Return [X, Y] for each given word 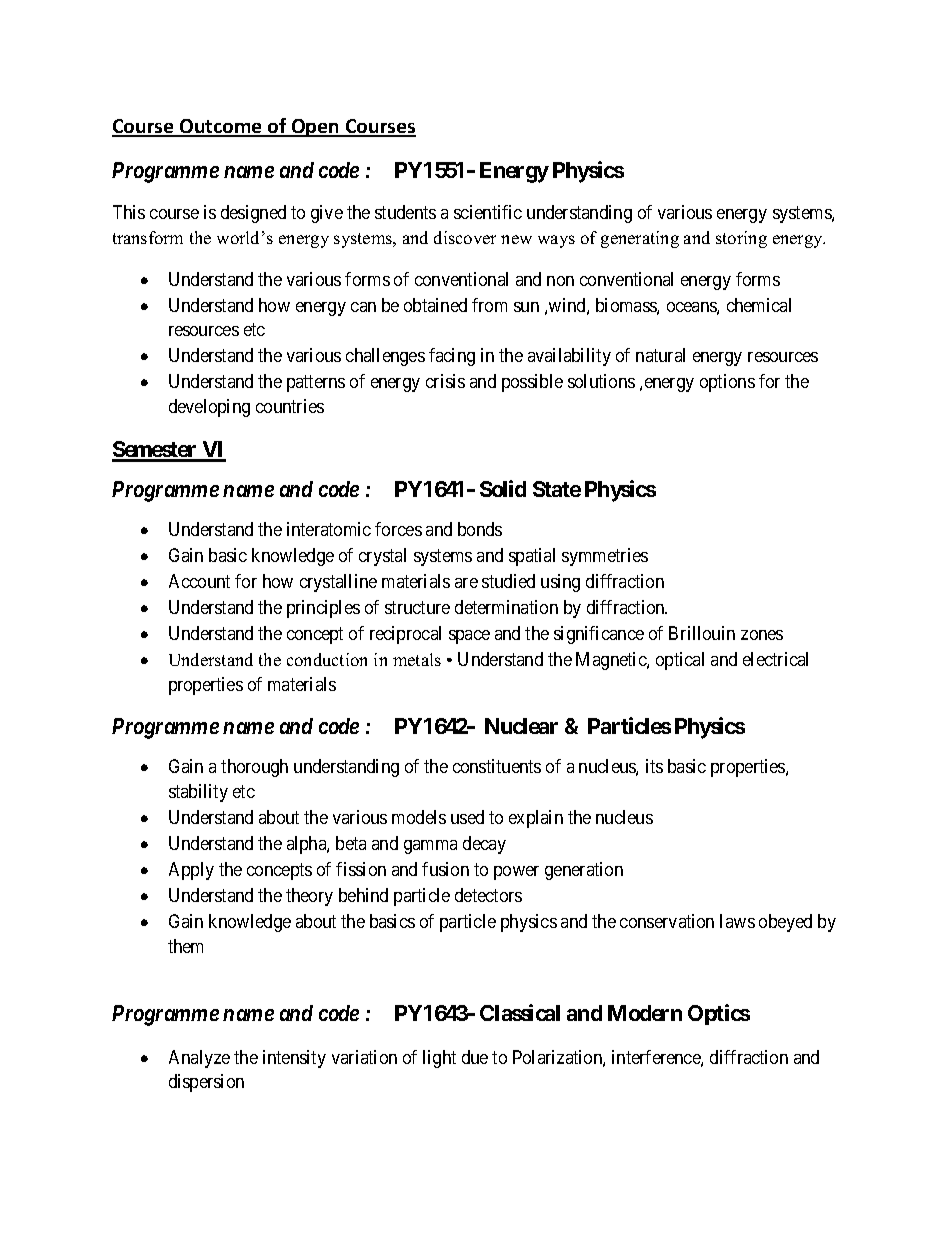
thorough [254, 768]
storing [741, 239]
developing [209, 408]
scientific [488, 212]
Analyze [199, 1059]
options [727, 383]
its [654, 766]
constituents [497, 766]
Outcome [221, 127]
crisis [445, 381]
